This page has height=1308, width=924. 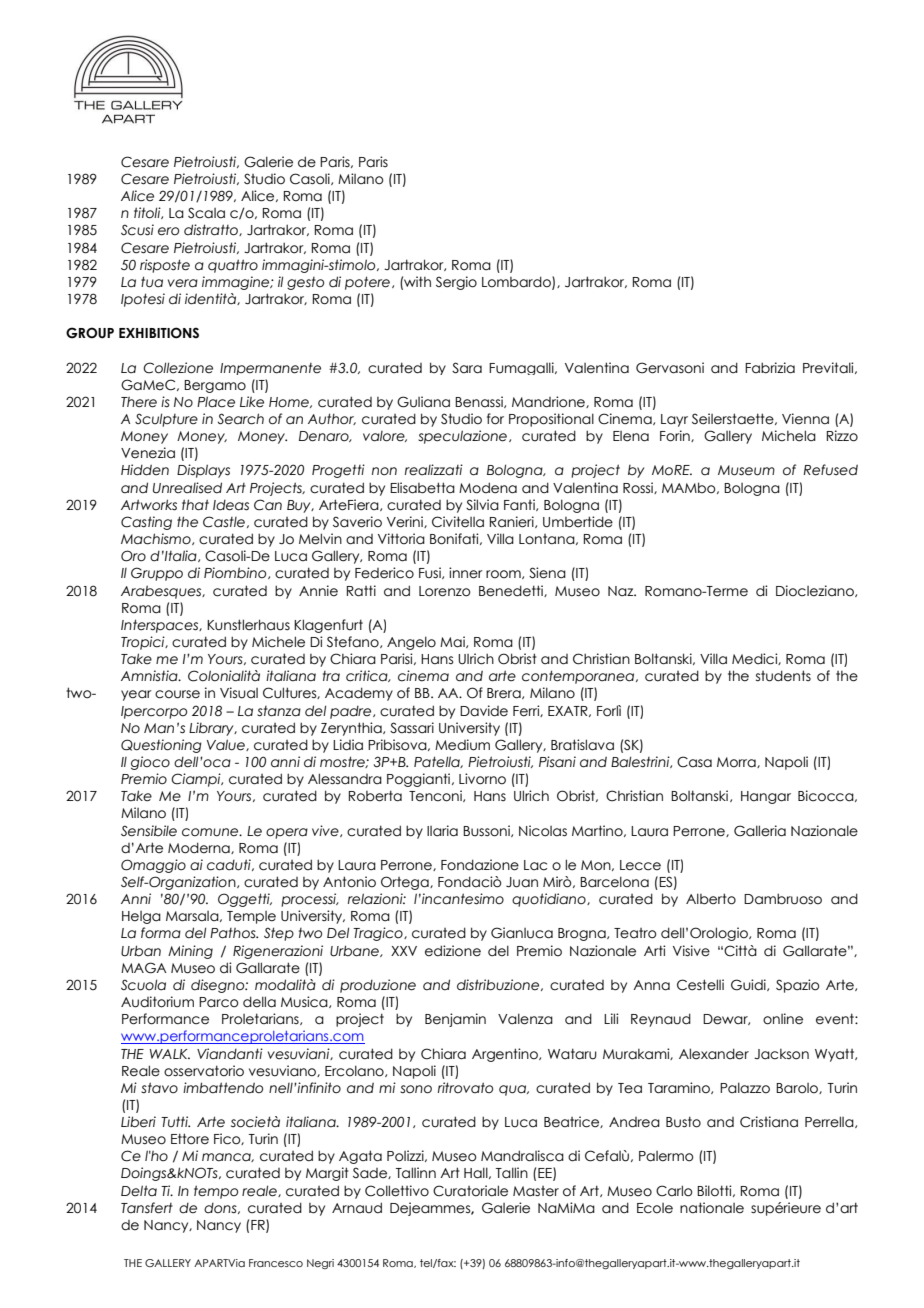 I want to click on that, so click(x=195, y=505).
